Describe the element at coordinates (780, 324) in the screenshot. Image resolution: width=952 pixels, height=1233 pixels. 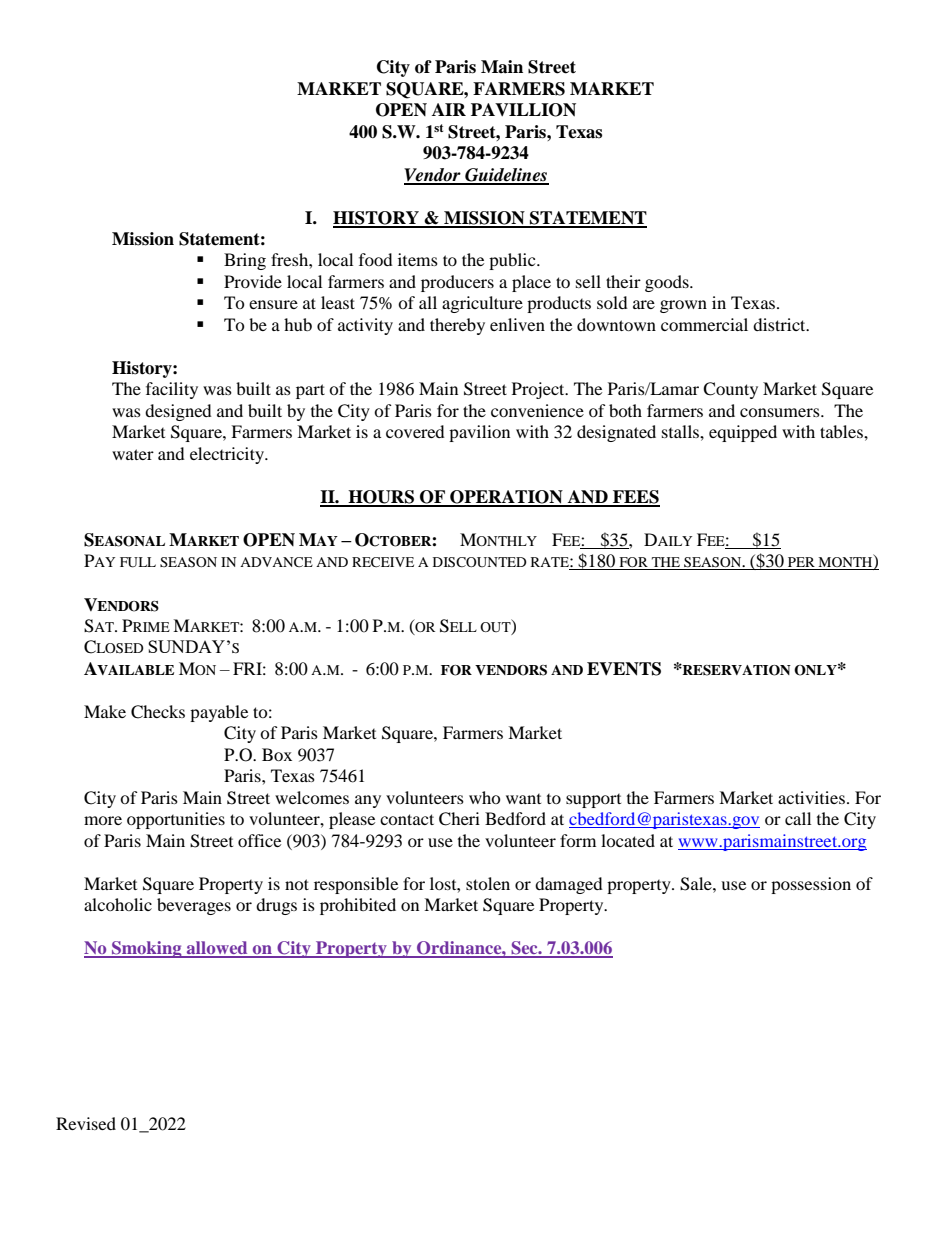
I see `district` at that location.
